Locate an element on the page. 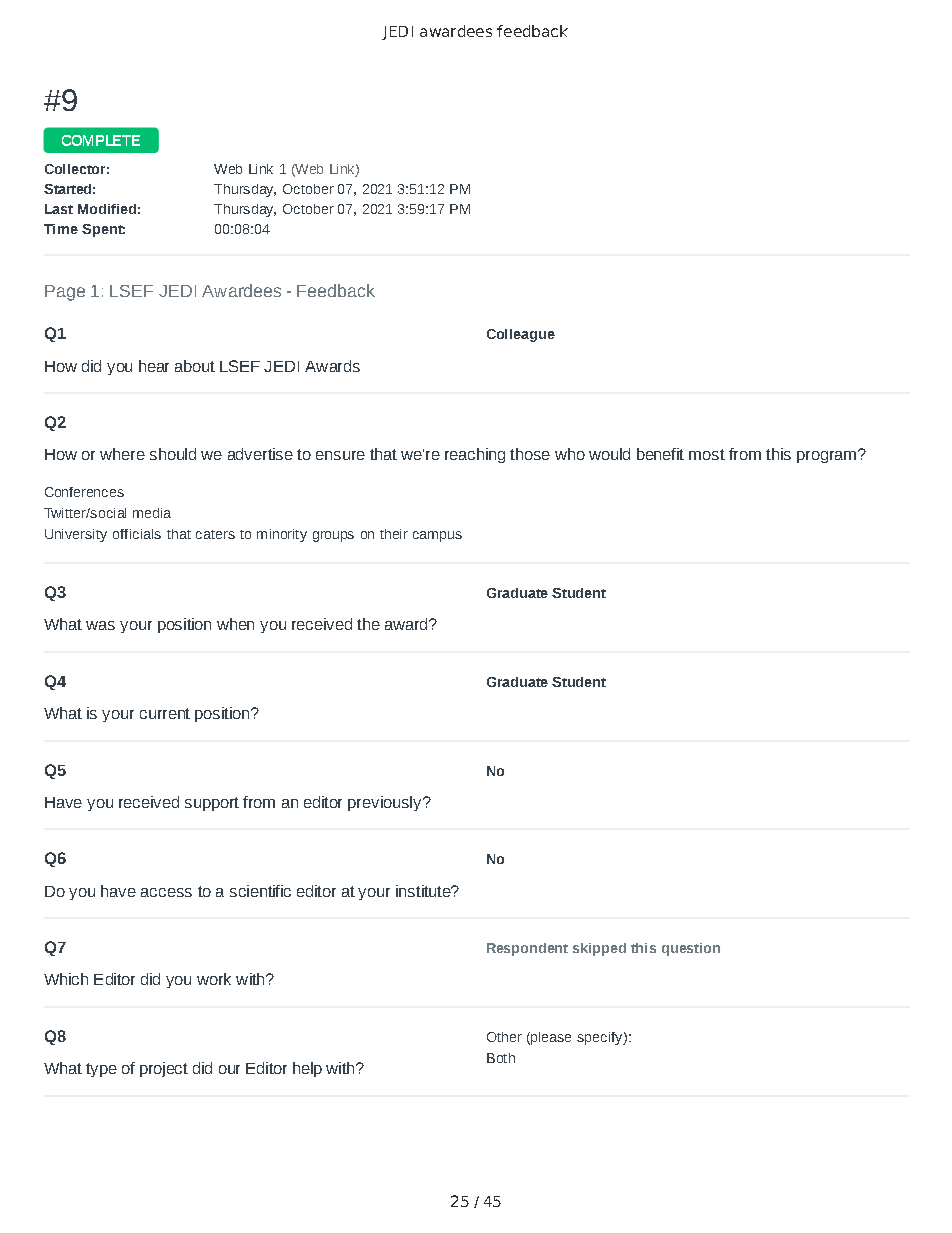  question is located at coordinates (691, 949).
